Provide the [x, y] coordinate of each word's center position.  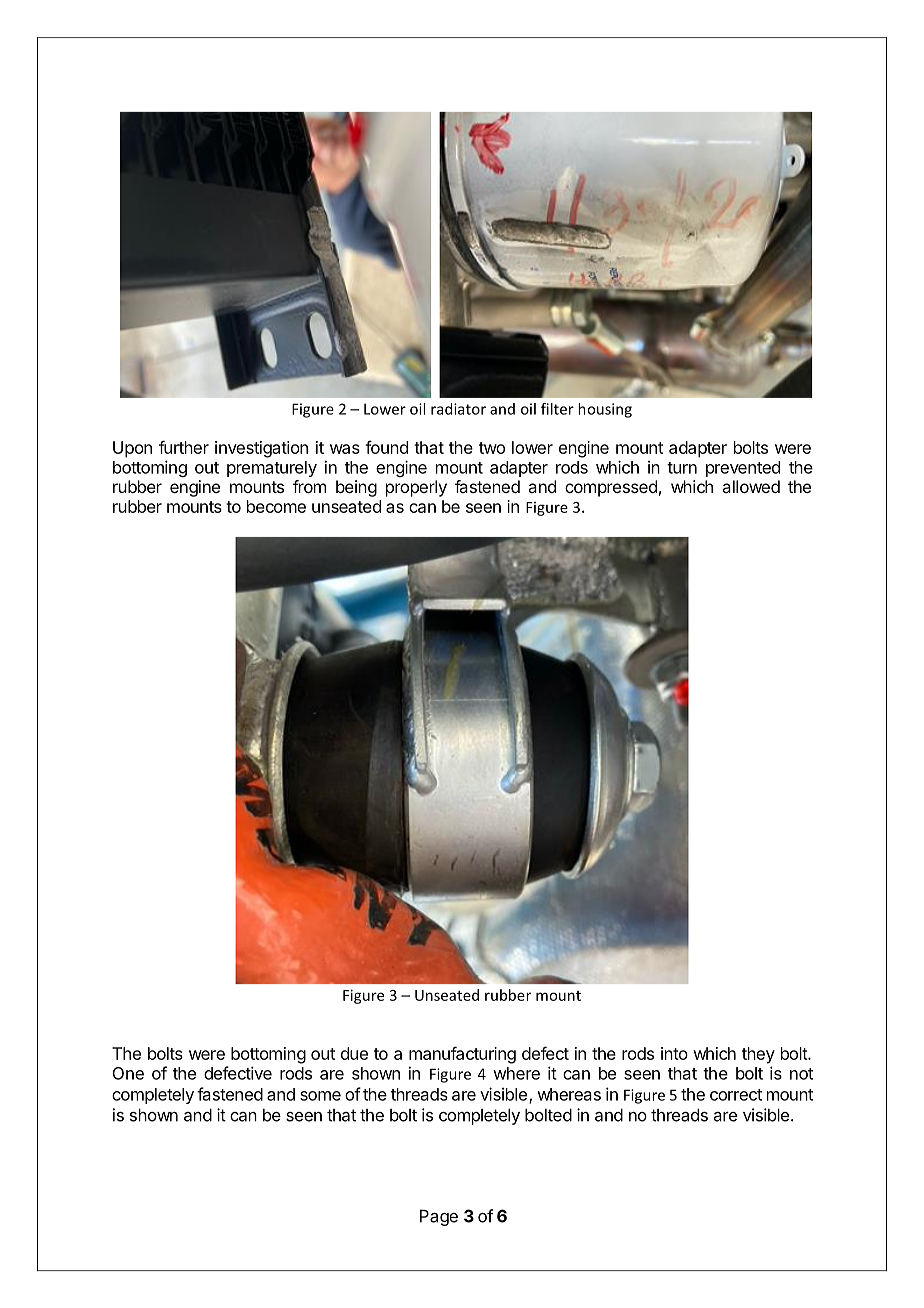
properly [416, 488]
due [354, 1053]
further [184, 447]
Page [439, 1218]
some [320, 1096]
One [128, 1073]
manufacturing [462, 1055]
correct [736, 1095]
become [276, 506]
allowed [751, 486]
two [492, 448]
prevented [743, 469]
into [674, 1053]
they [758, 1055]
